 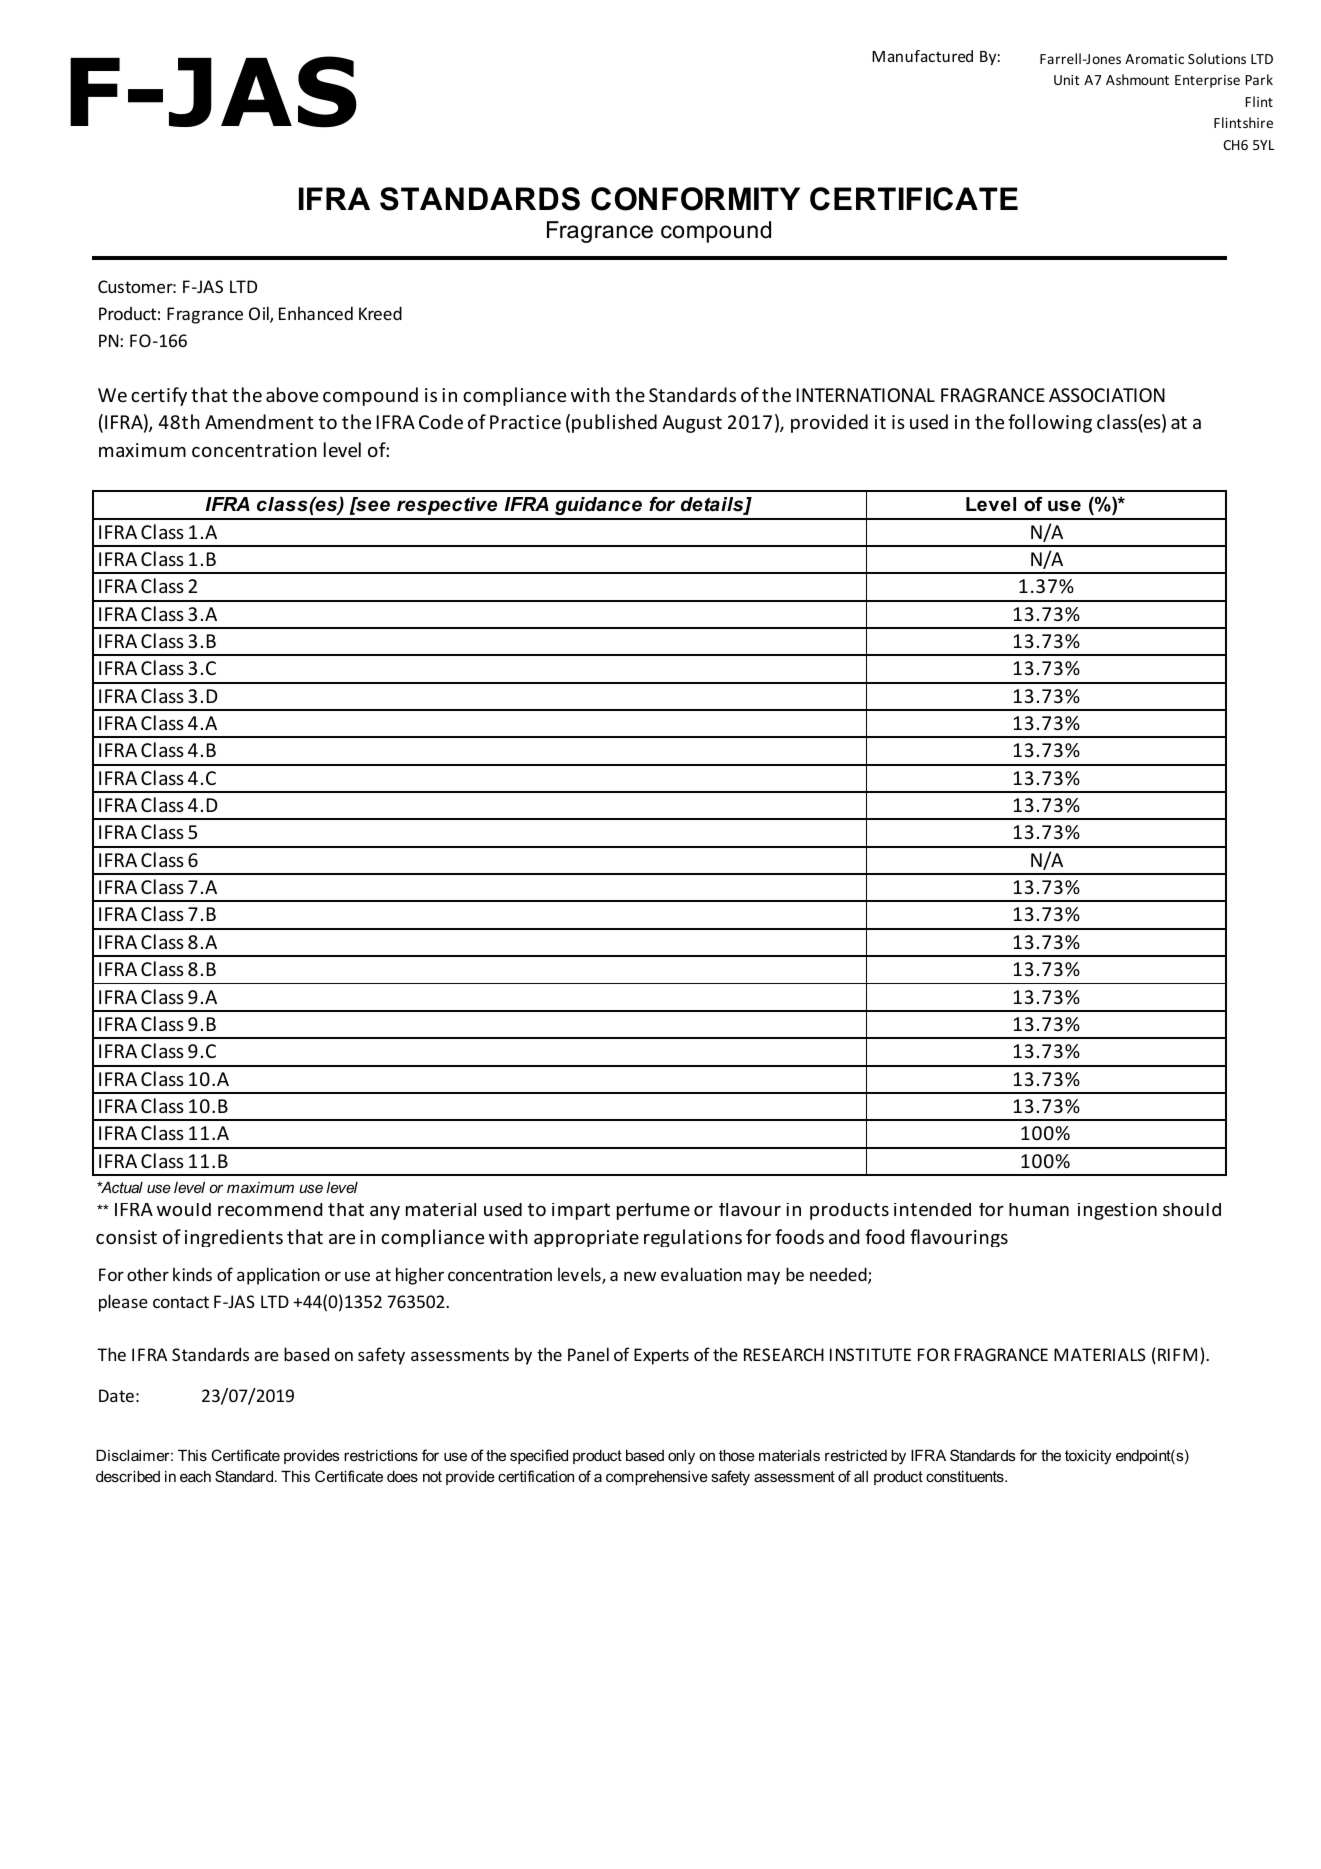 I want to click on recommend, so click(x=270, y=1209).
